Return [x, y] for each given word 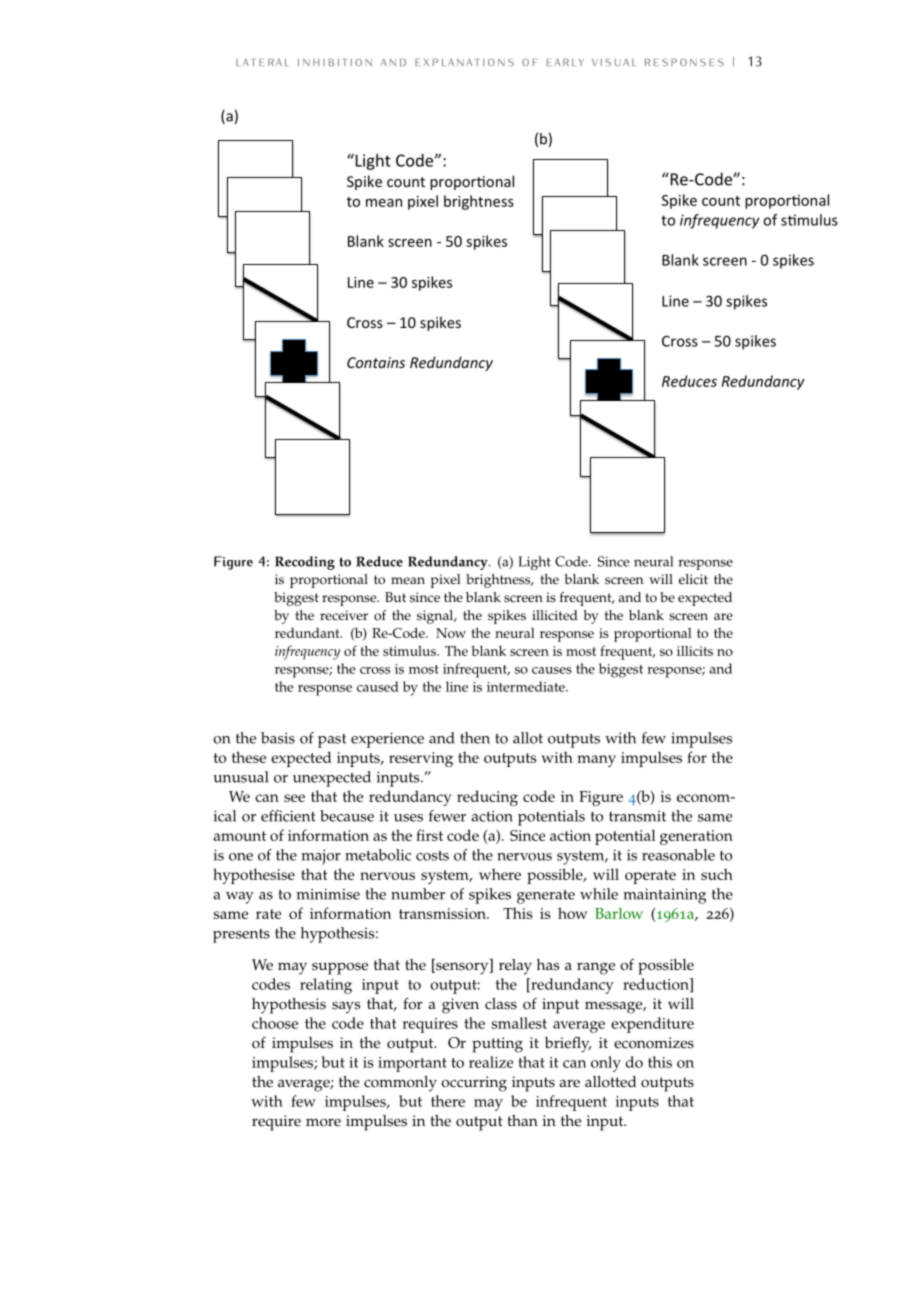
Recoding [305, 563]
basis [278, 738]
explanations [464, 62]
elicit [693, 579]
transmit [637, 816]
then [475, 738]
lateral [261, 62]
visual [613, 62]
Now [451, 633]
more [323, 1122]
